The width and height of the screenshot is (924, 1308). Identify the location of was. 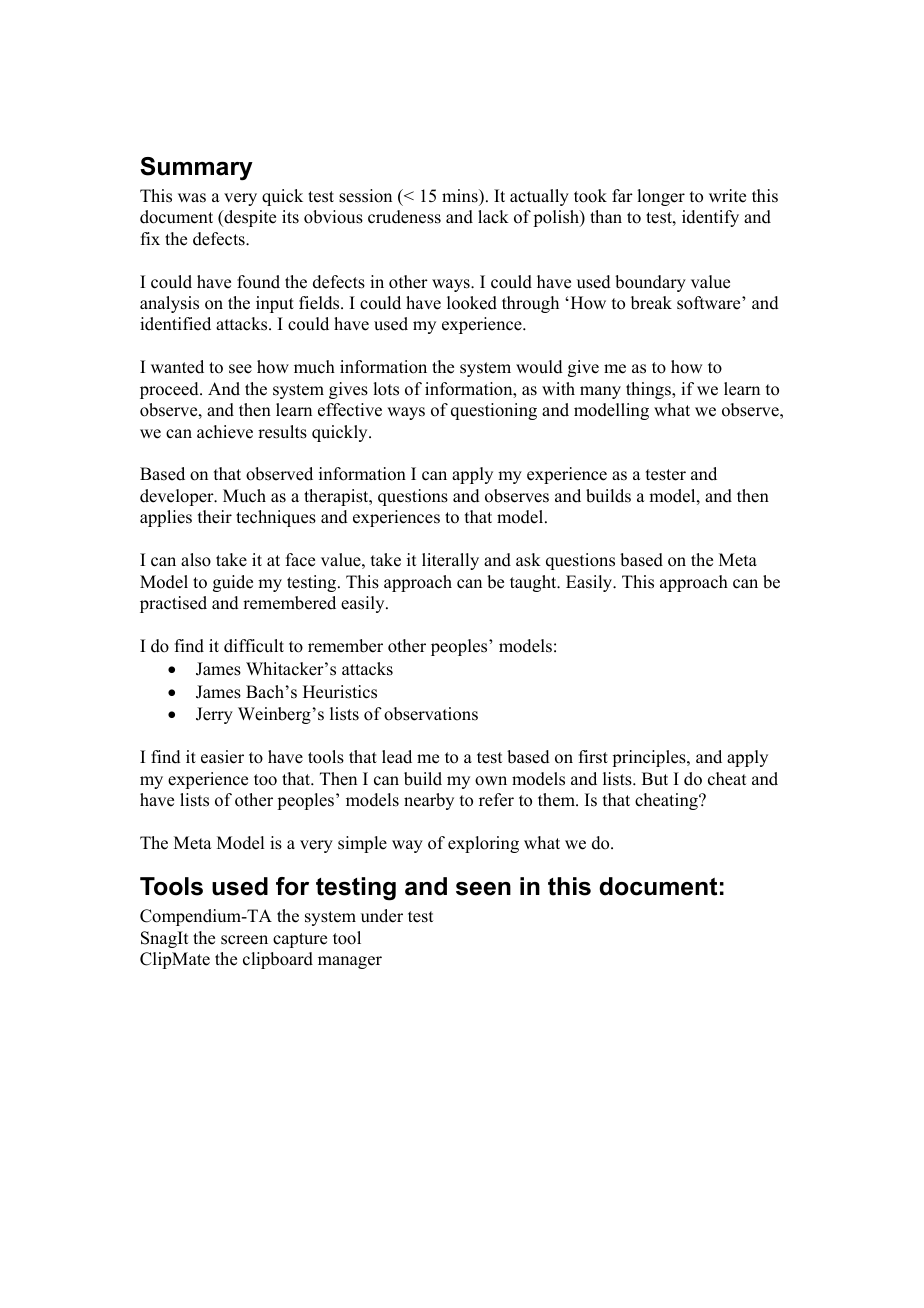
(192, 198).
